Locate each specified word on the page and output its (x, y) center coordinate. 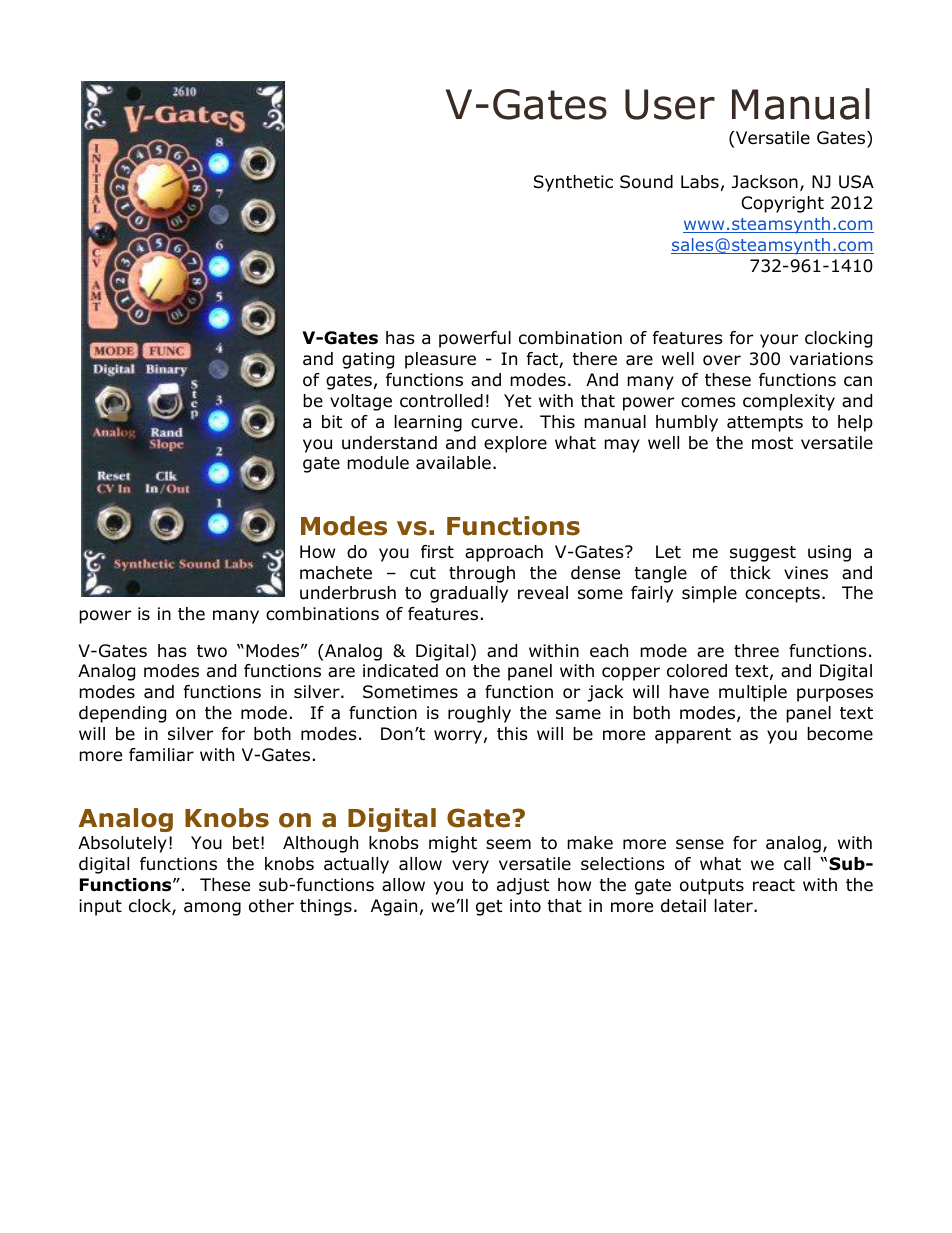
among (212, 909)
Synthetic (573, 183)
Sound (646, 182)
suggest (763, 554)
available (453, 463)
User (670, 104)
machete (336, 573)
